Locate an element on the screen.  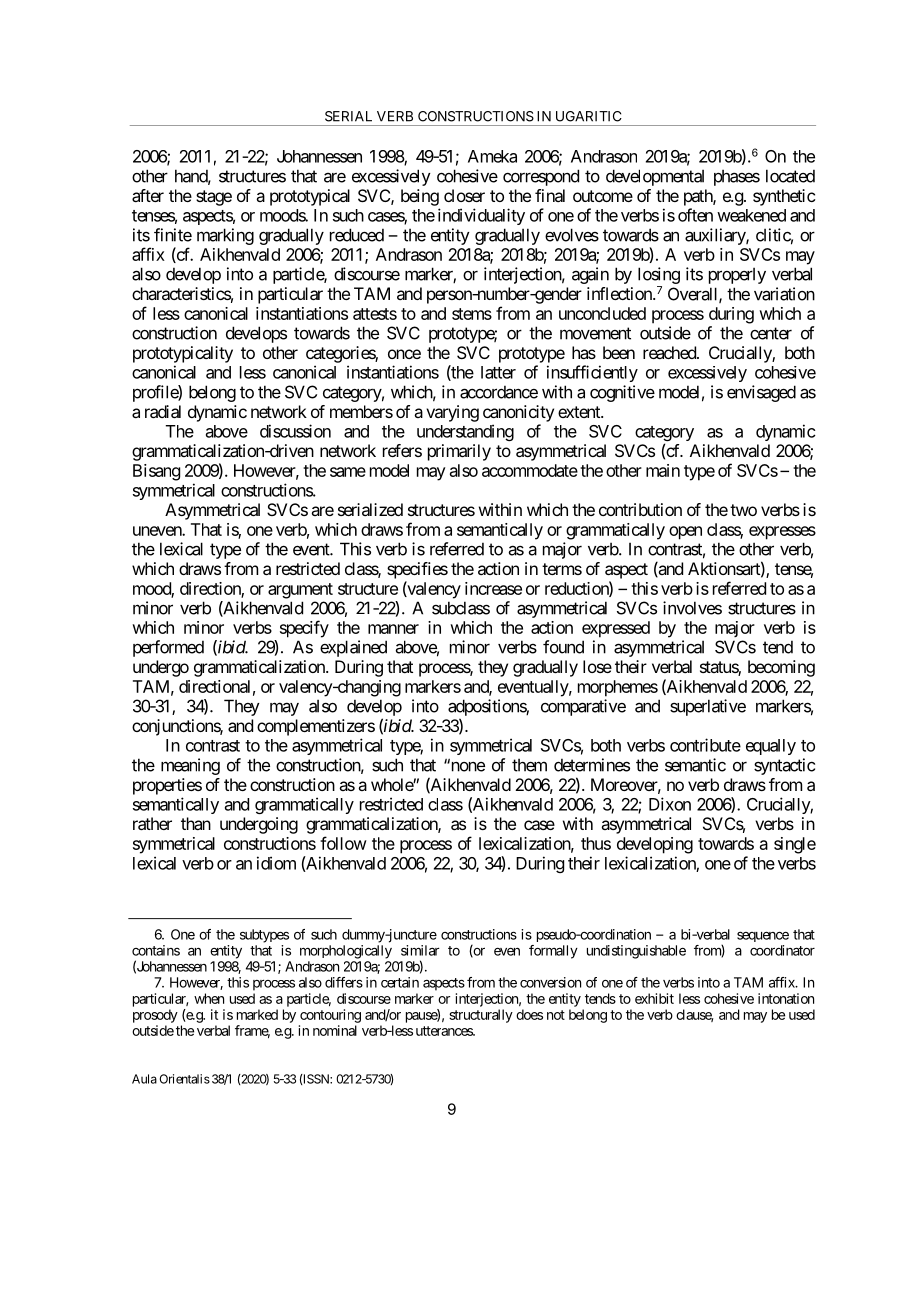
latter is located at coordinates (498, 372).
